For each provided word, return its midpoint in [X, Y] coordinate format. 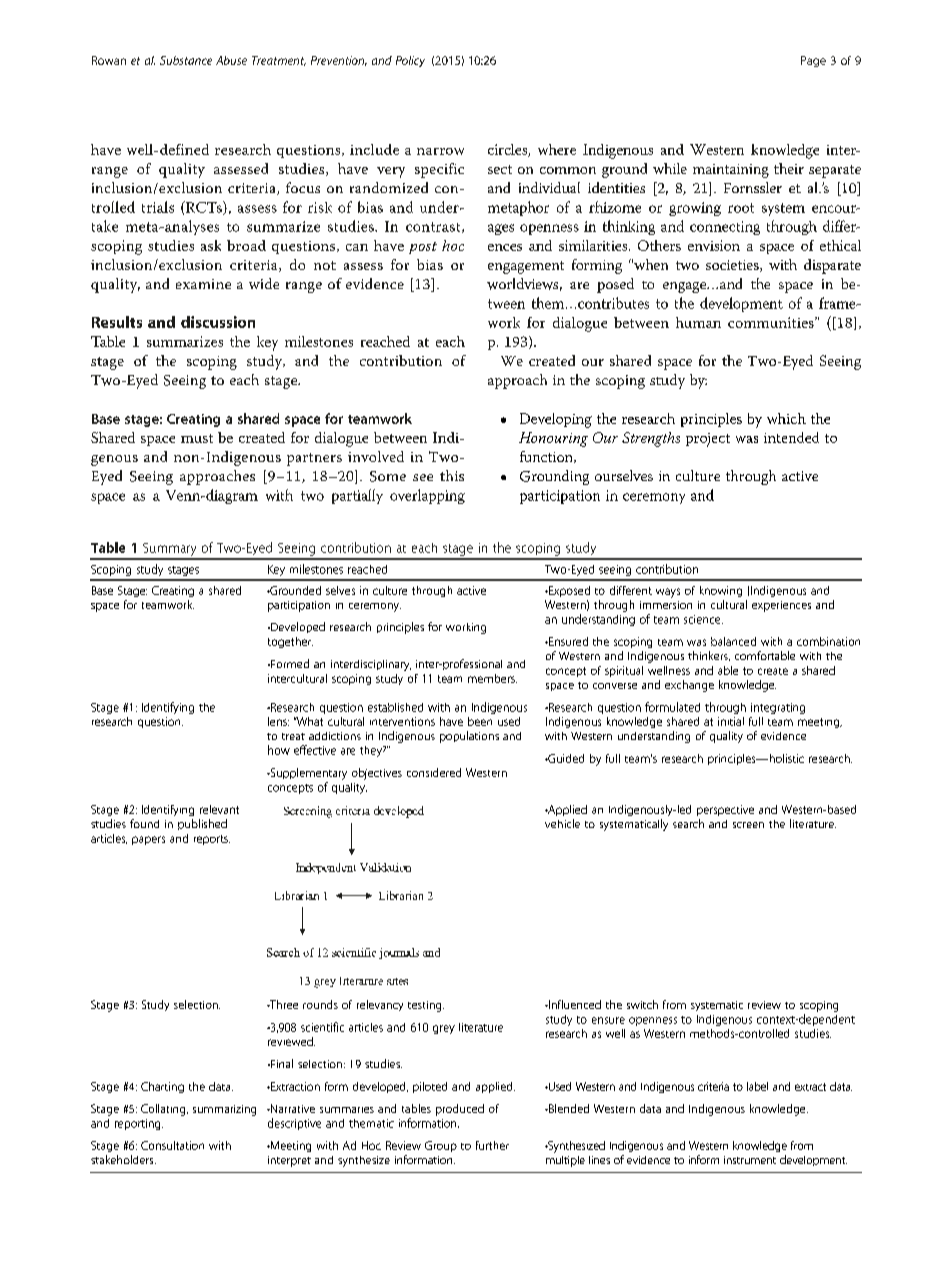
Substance [186, 60]
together [290, 642]
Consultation [172, 1145]
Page [813, 61]
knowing [721, 591]
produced [460, 1110]
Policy [410, 61]
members [492, 678]
